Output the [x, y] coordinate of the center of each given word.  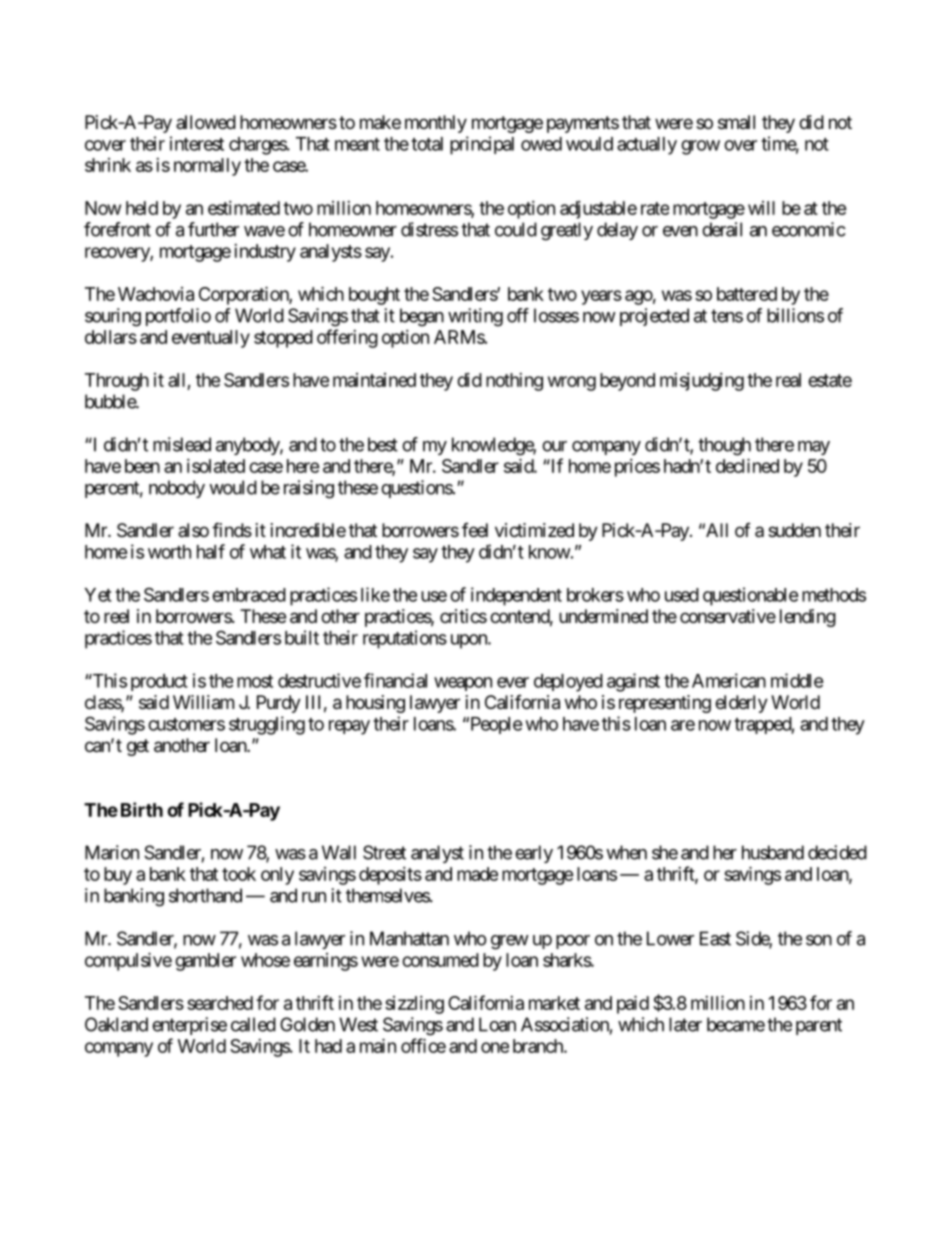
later [685, 1024]
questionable [751, 596]
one [495, 1047]
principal [482, 145]
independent [516, 596]
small [736, 122]
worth [169, 552]
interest [197, 143]
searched [220, 1003]
